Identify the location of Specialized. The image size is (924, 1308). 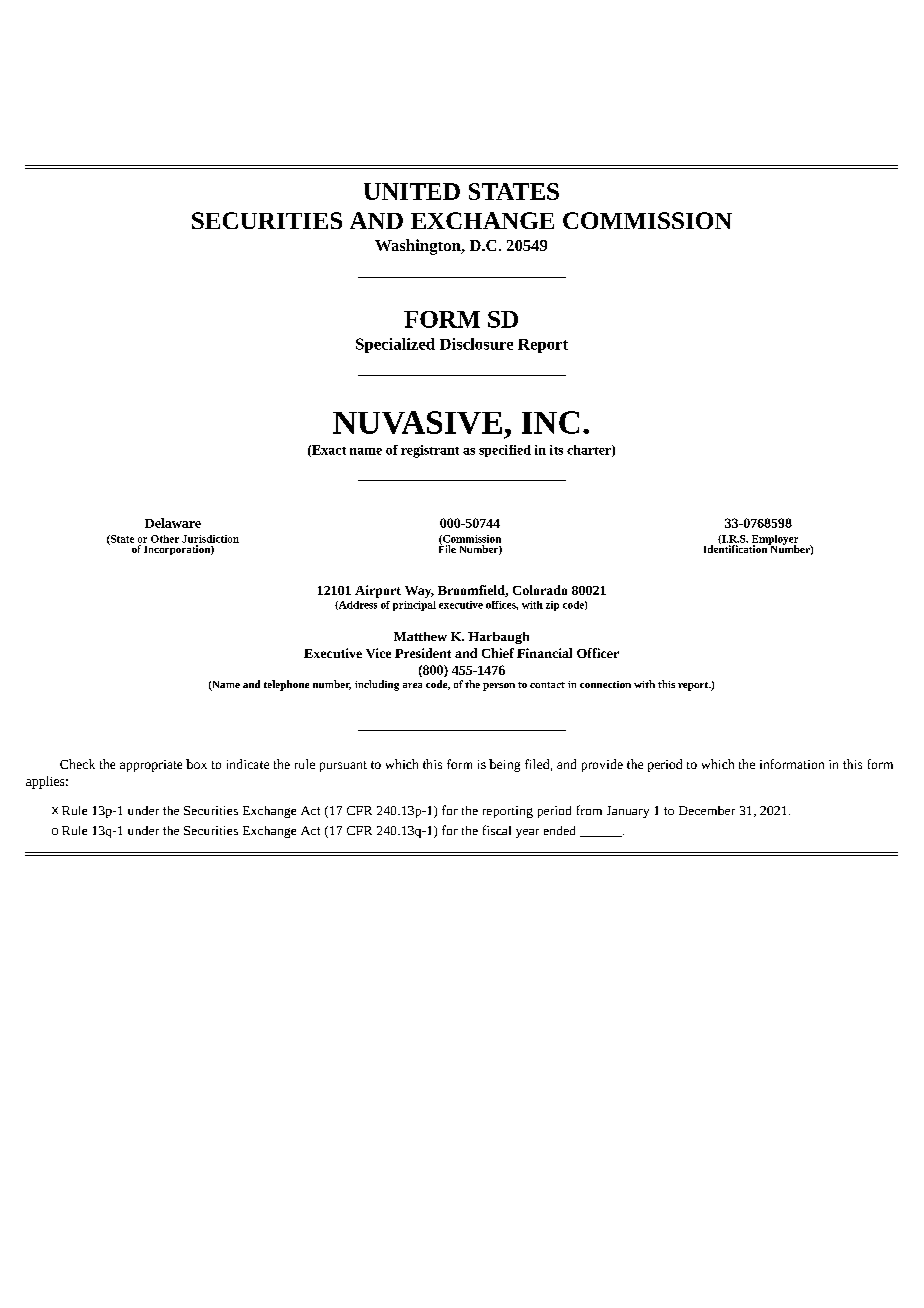
(395, 345).
